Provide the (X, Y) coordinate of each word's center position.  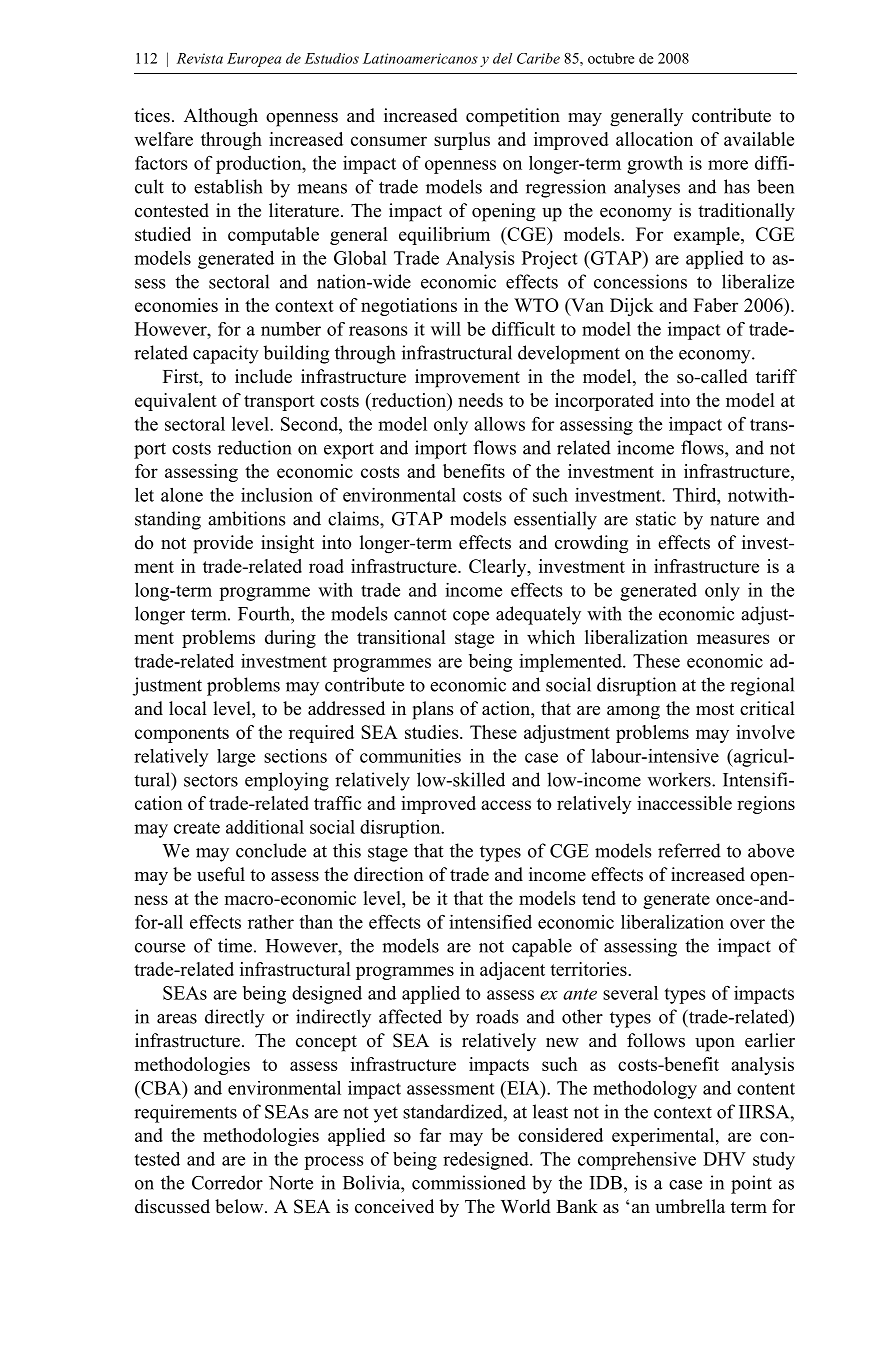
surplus (462, 141)
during (290, 639)
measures (733, 639)
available (759, 139)
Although (221, 117)
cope (471, 618)
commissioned (469, 1182)
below (240, 1206)
